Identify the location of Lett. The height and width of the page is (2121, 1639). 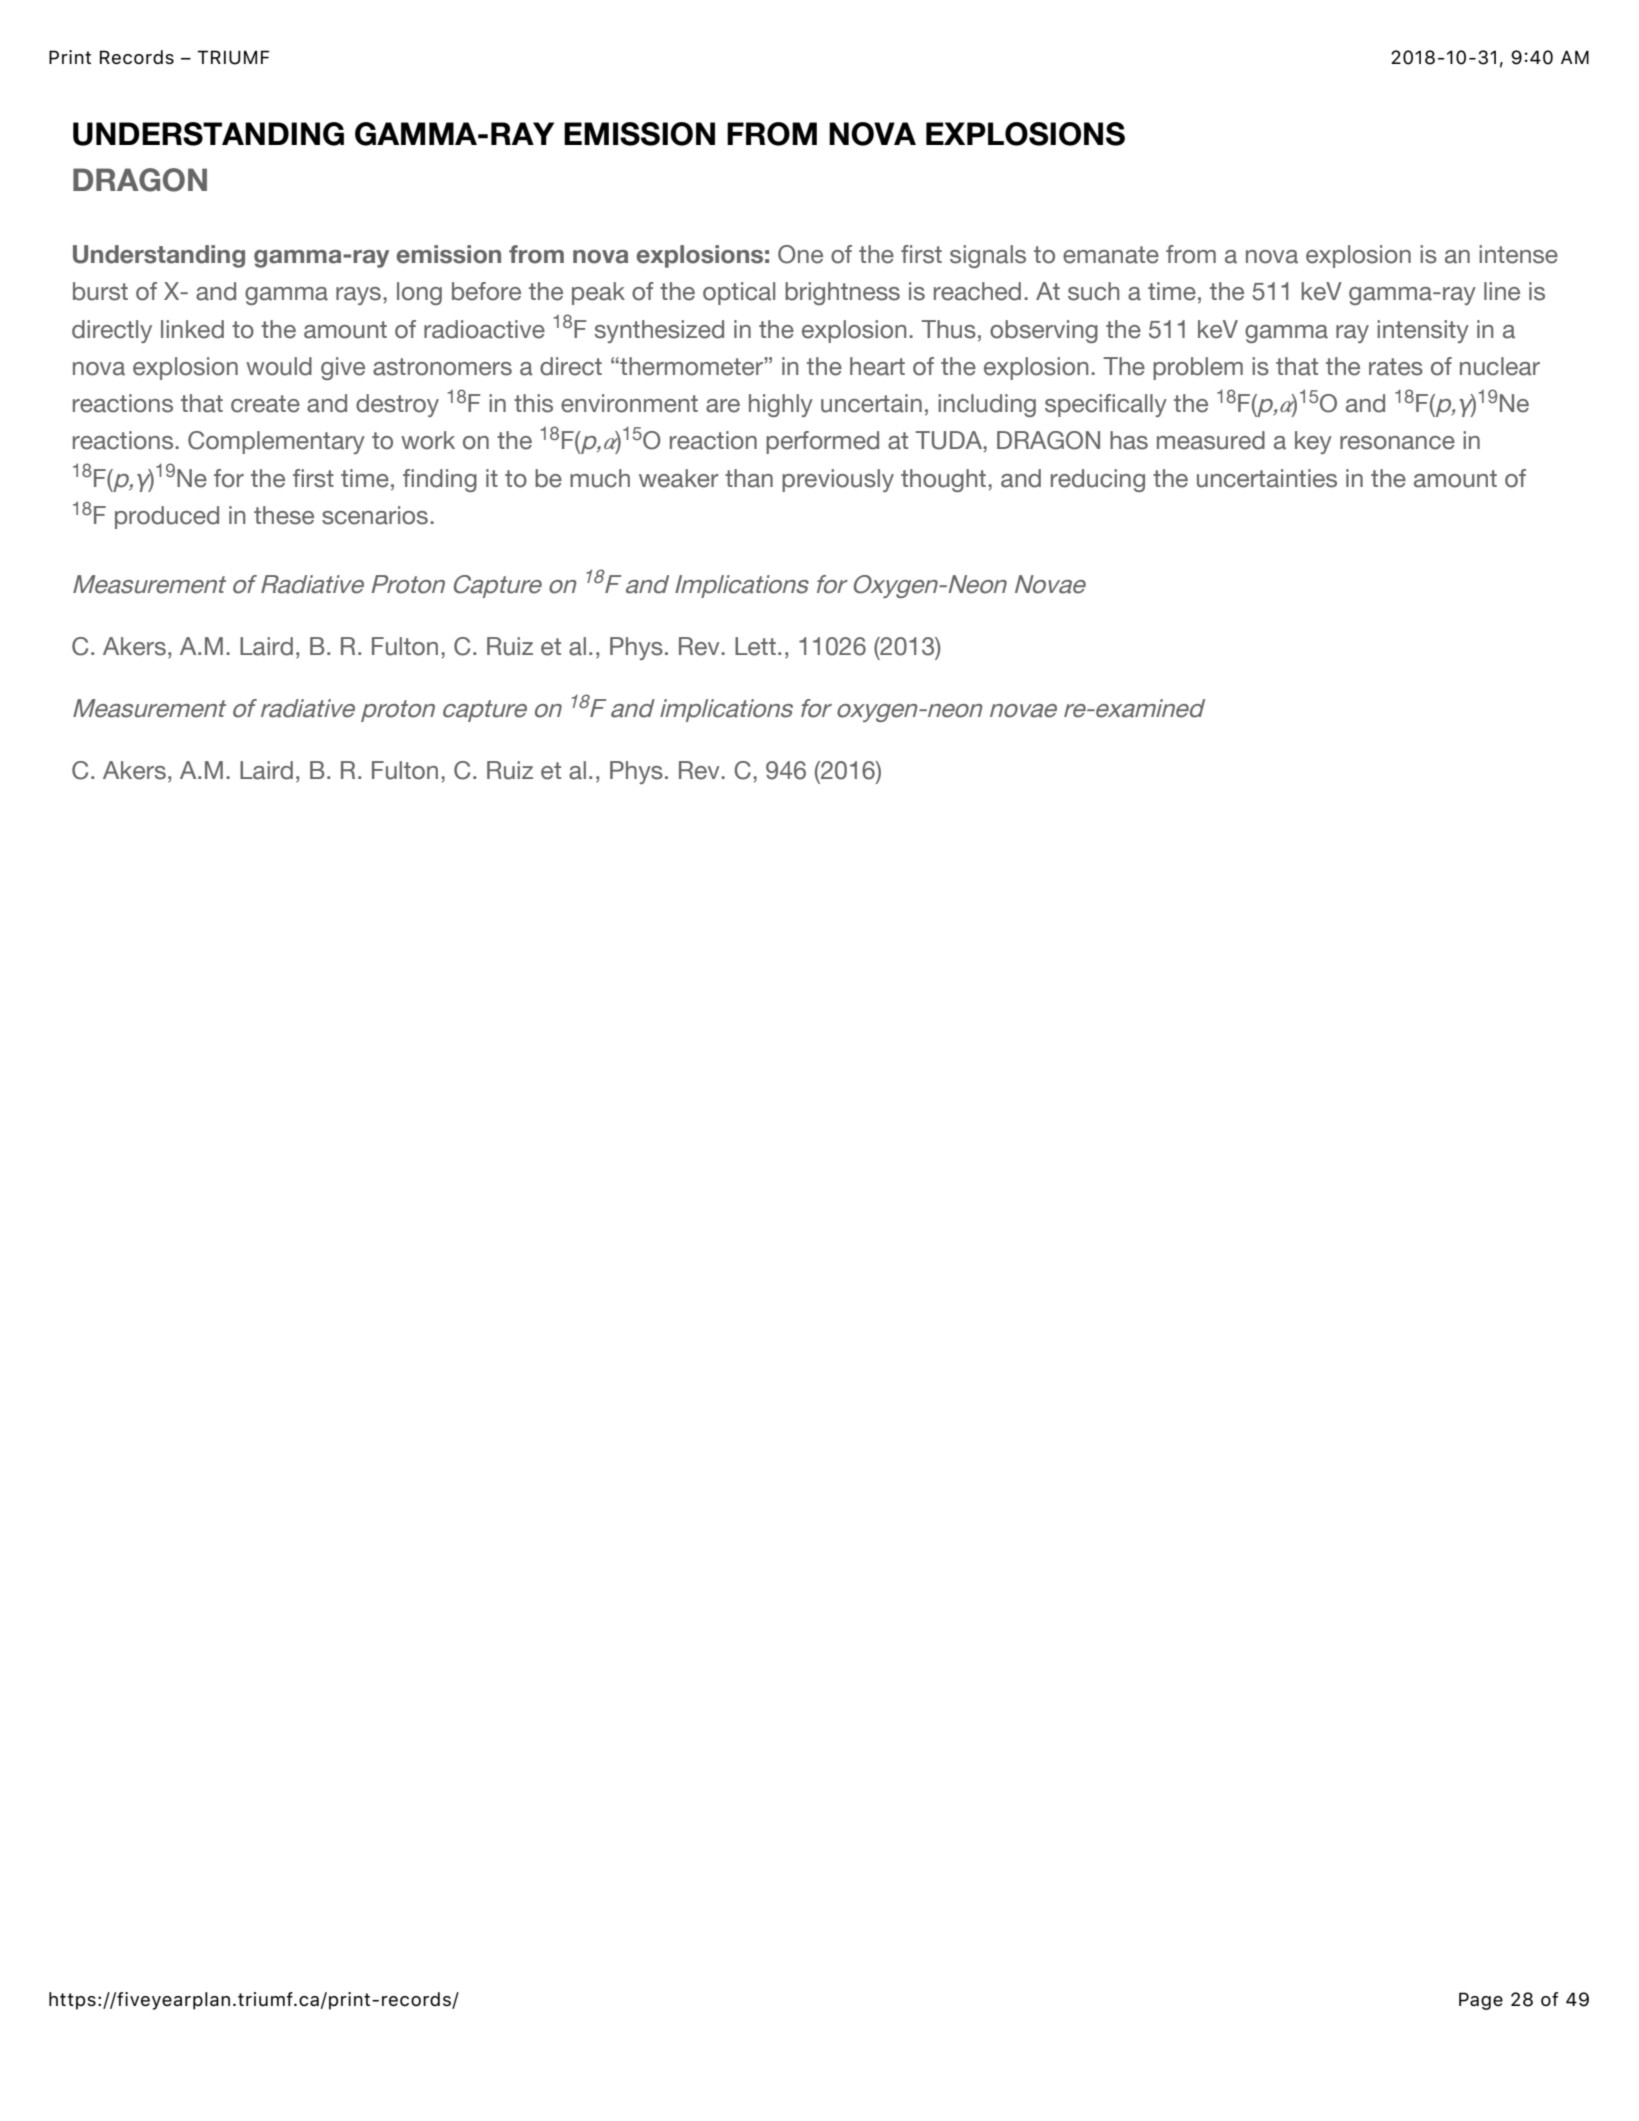
(755, 646).
